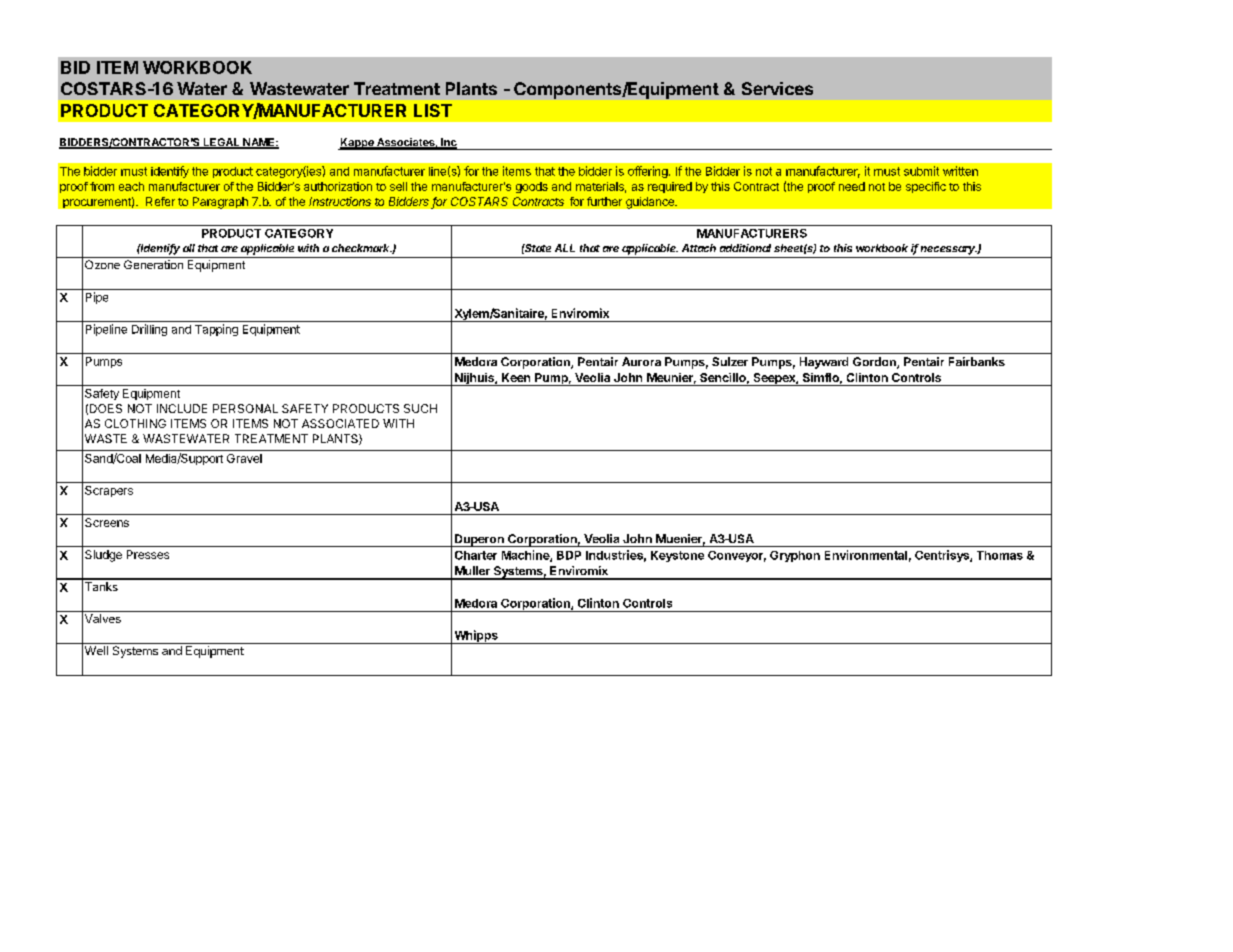  I want to click on Presses, so click(148, 554).
